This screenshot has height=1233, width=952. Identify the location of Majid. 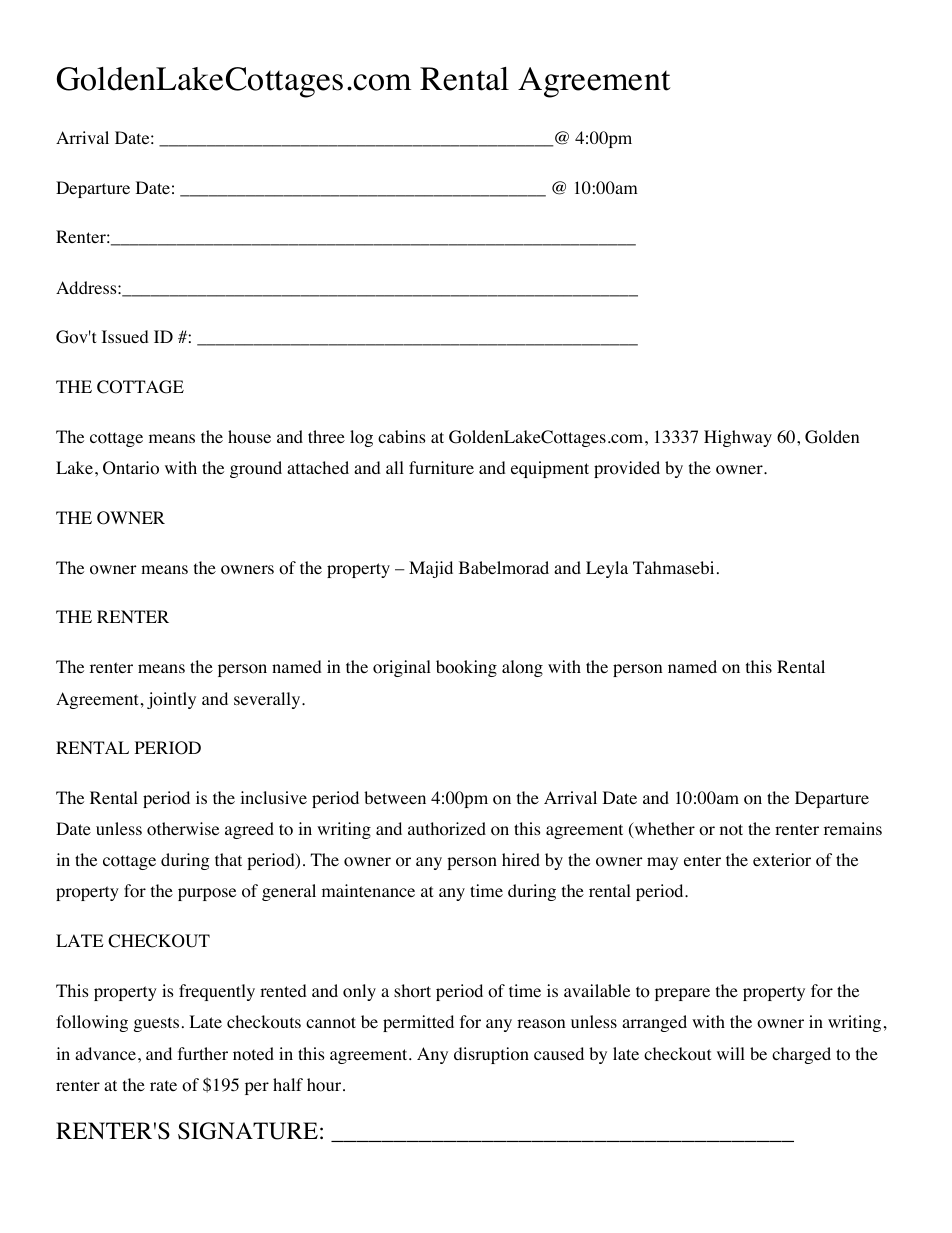
(431, 569).
